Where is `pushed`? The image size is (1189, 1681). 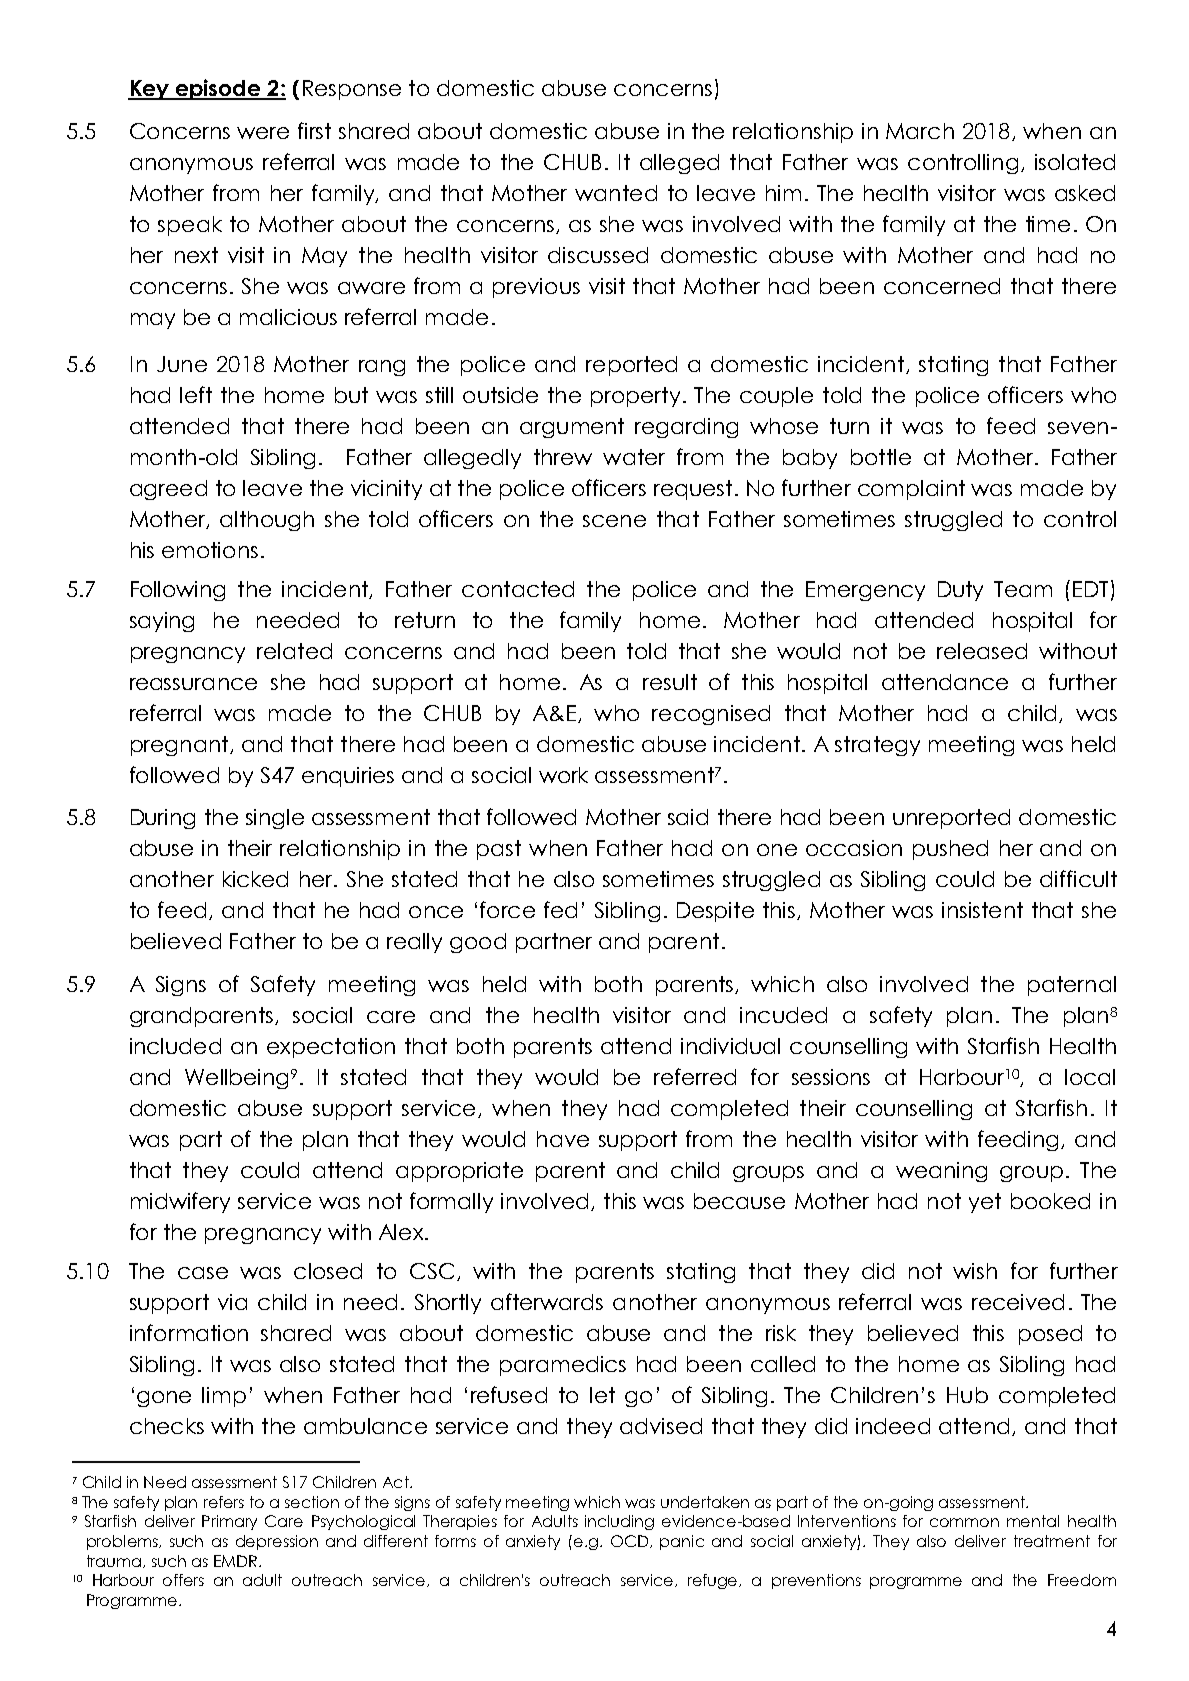
pushed is located at coordinates (950, 850).
